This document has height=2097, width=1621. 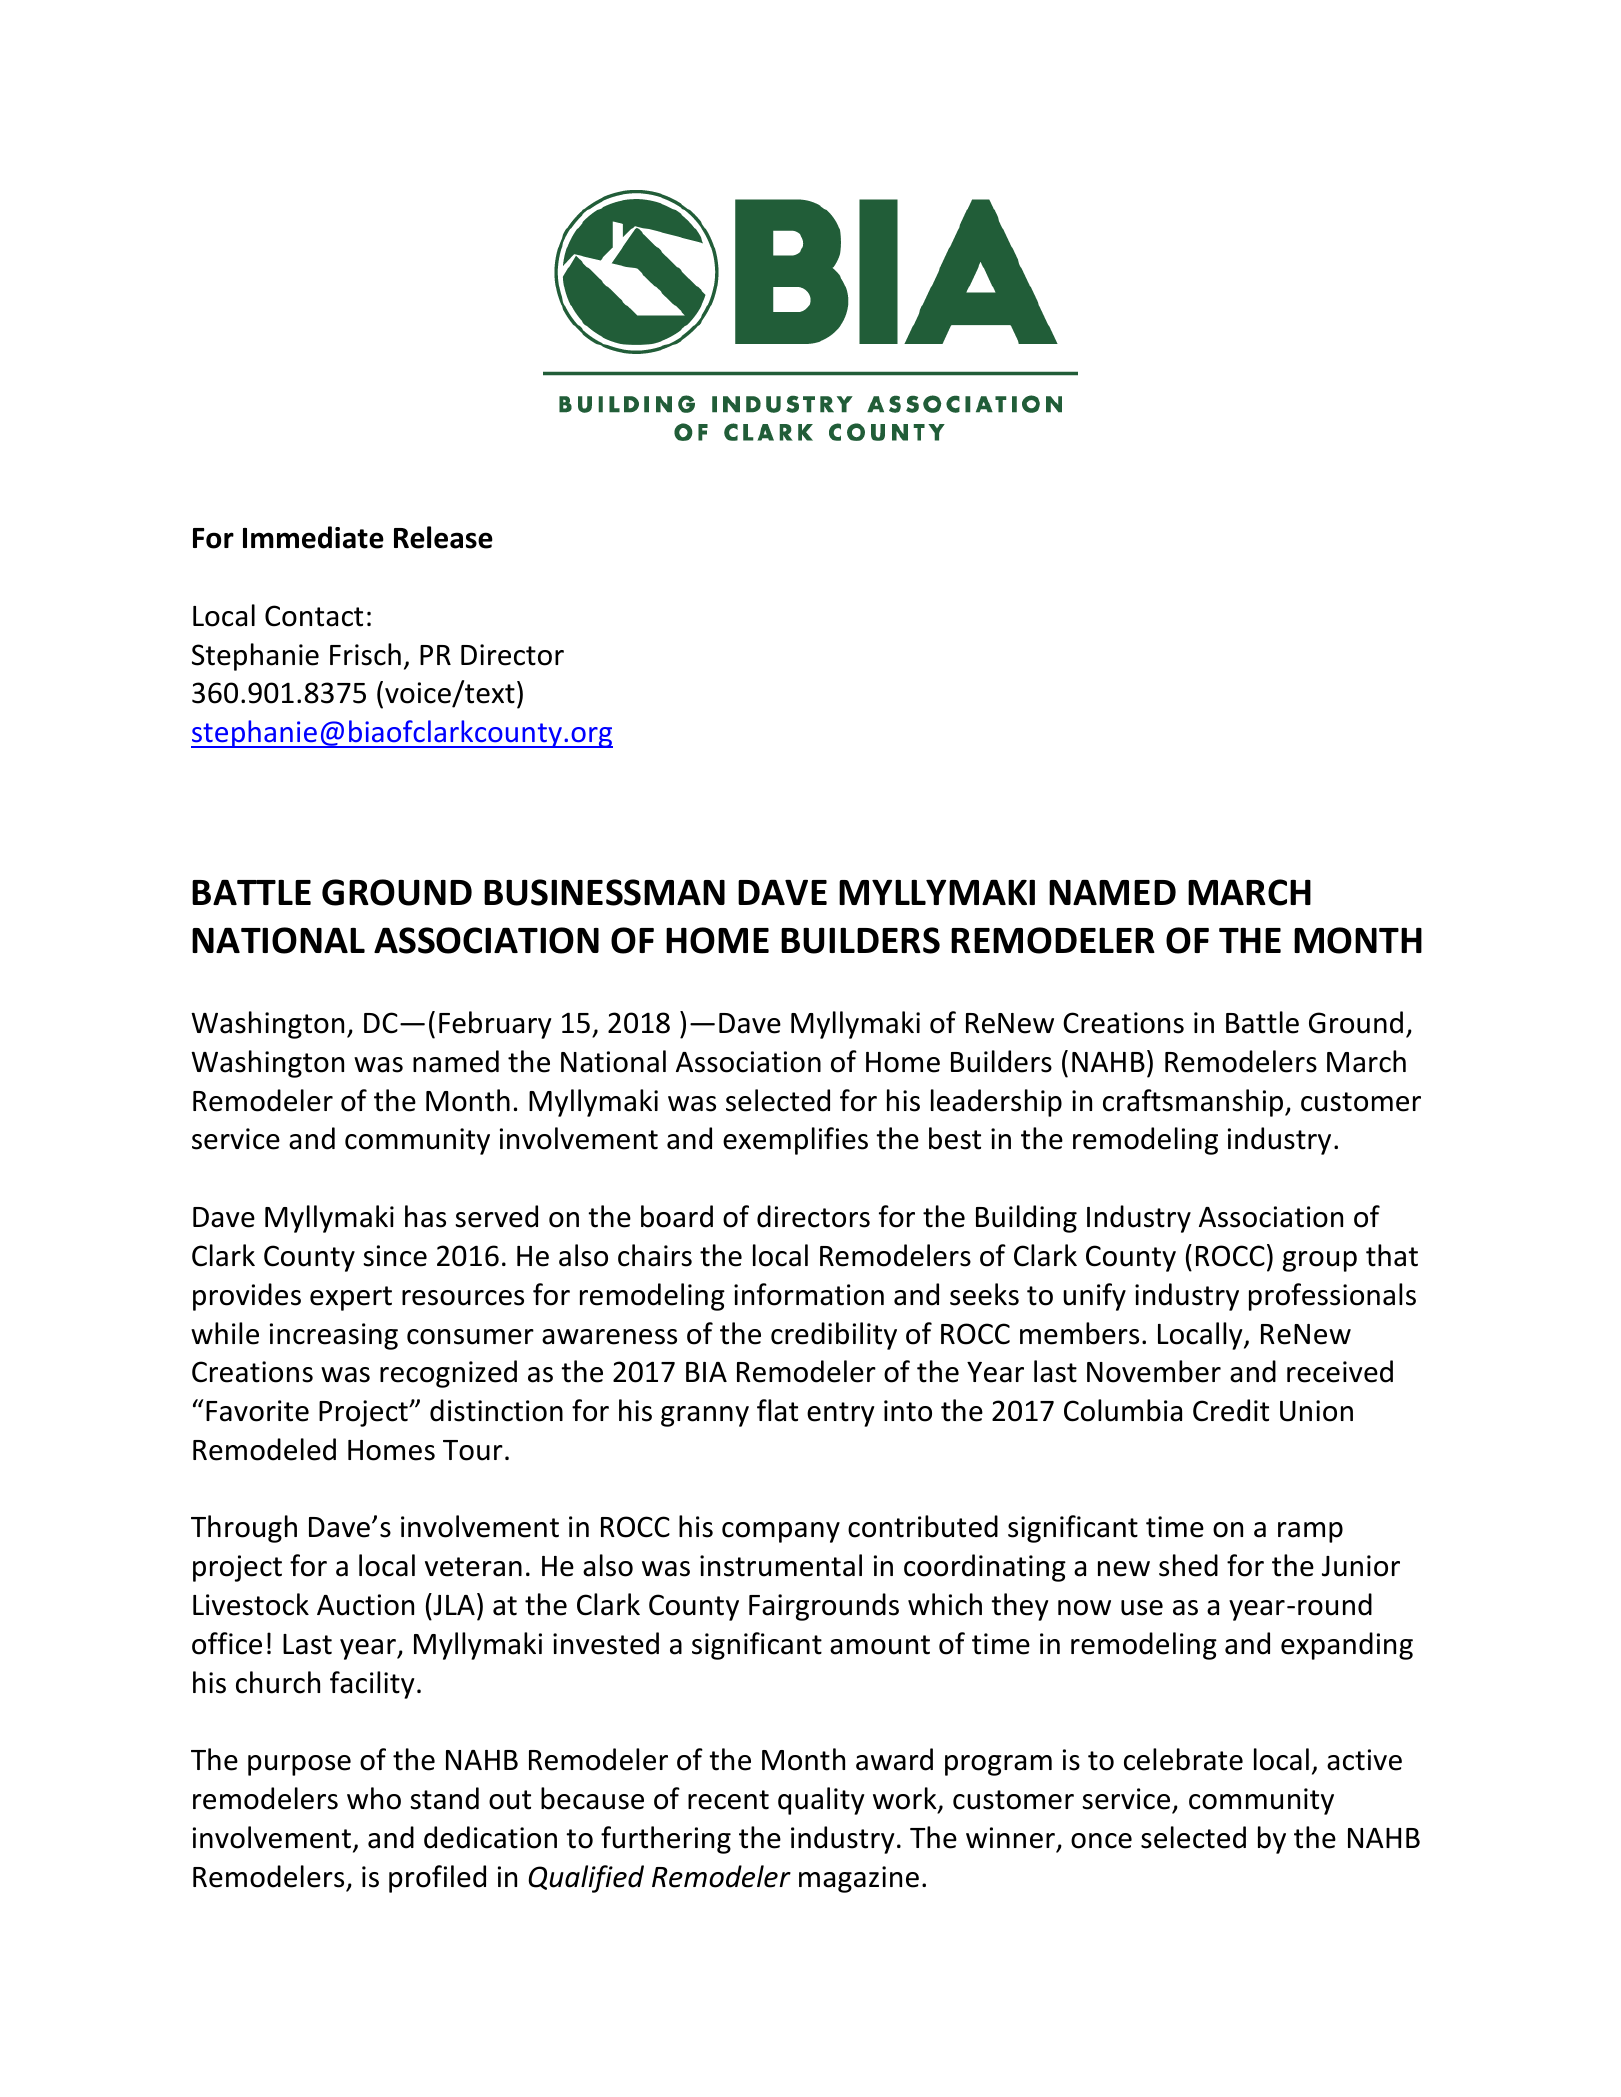 What do you see at coordinates (604, 892) in the document?
I see `BUSINESSMAN` at bounding box center [604, 892].
